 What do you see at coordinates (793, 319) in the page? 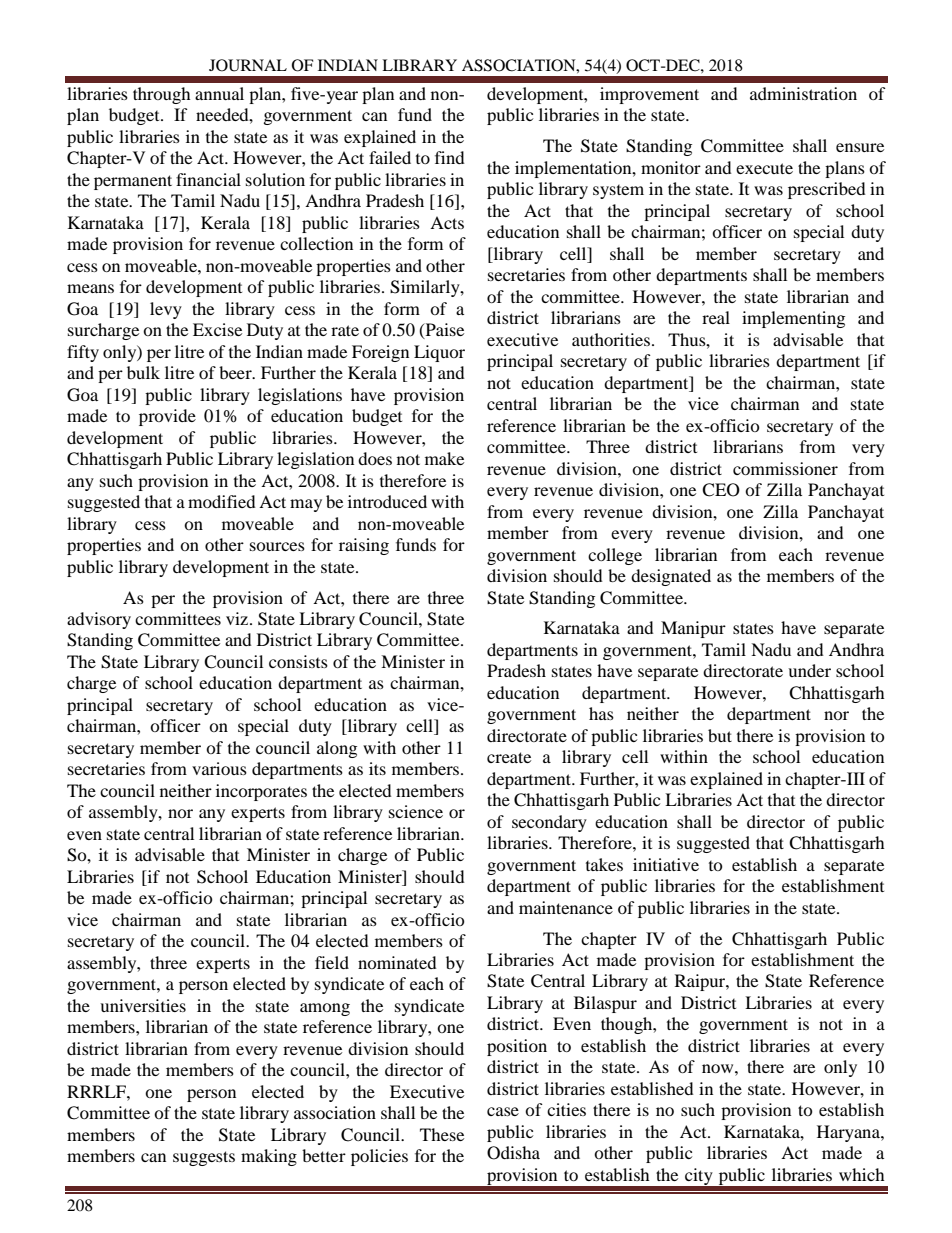
I see `implementing` at bounding box center [793, 319].
